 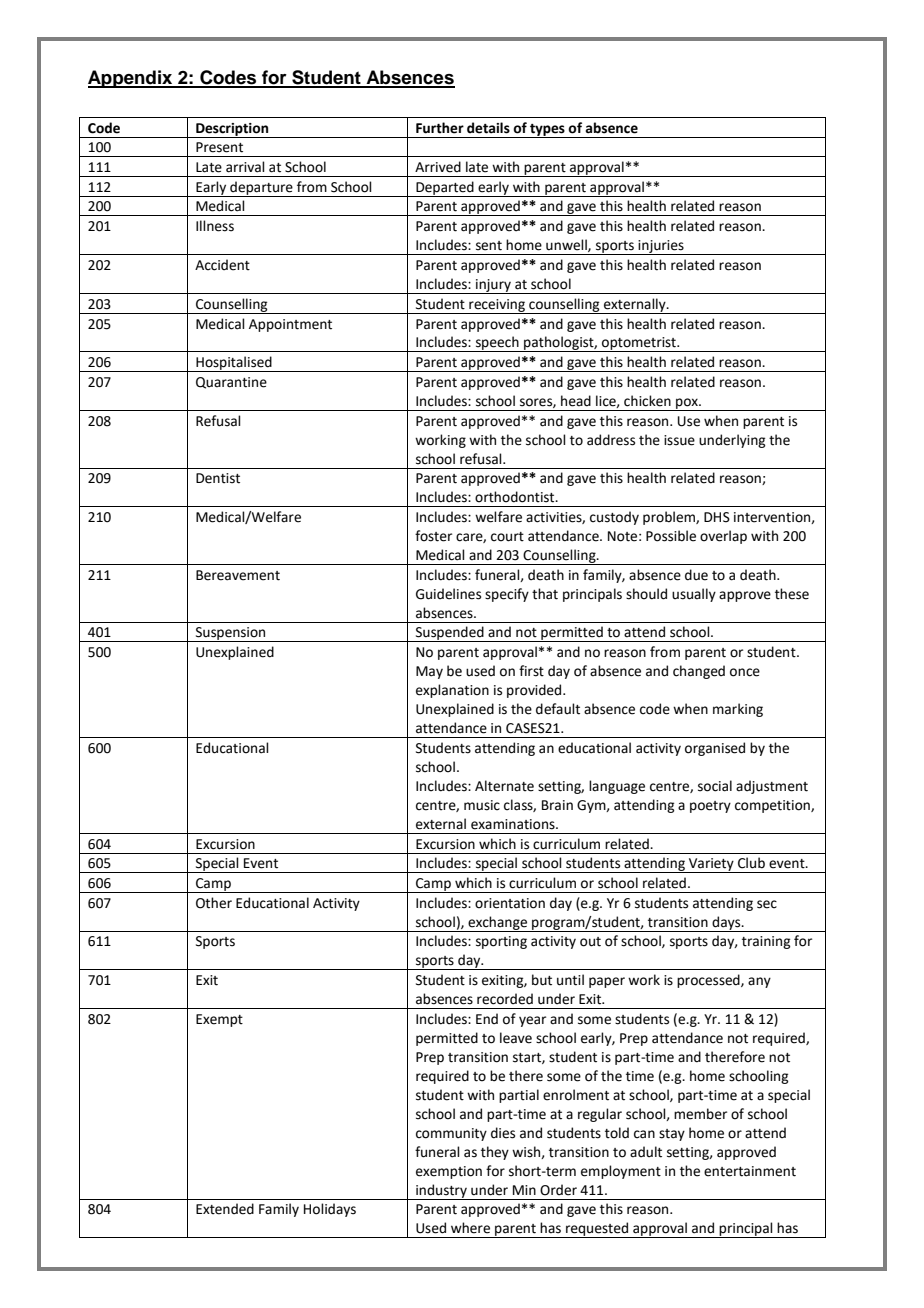 What do you see at coordinates (214, 903) in the screenshot?
I see `Other` at bounding box center [214, 903].
